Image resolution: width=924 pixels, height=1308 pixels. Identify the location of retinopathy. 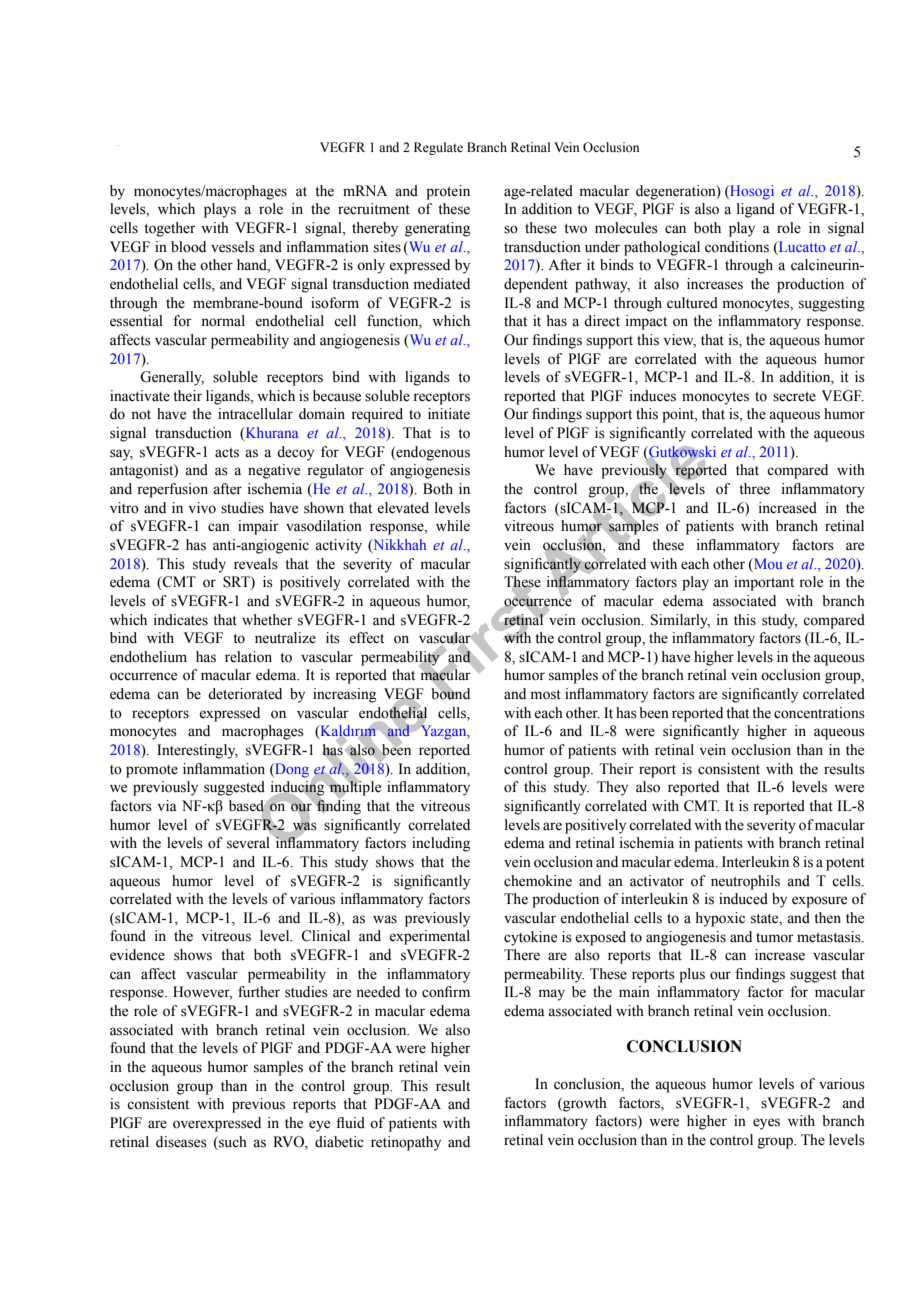
(406, 1143).
